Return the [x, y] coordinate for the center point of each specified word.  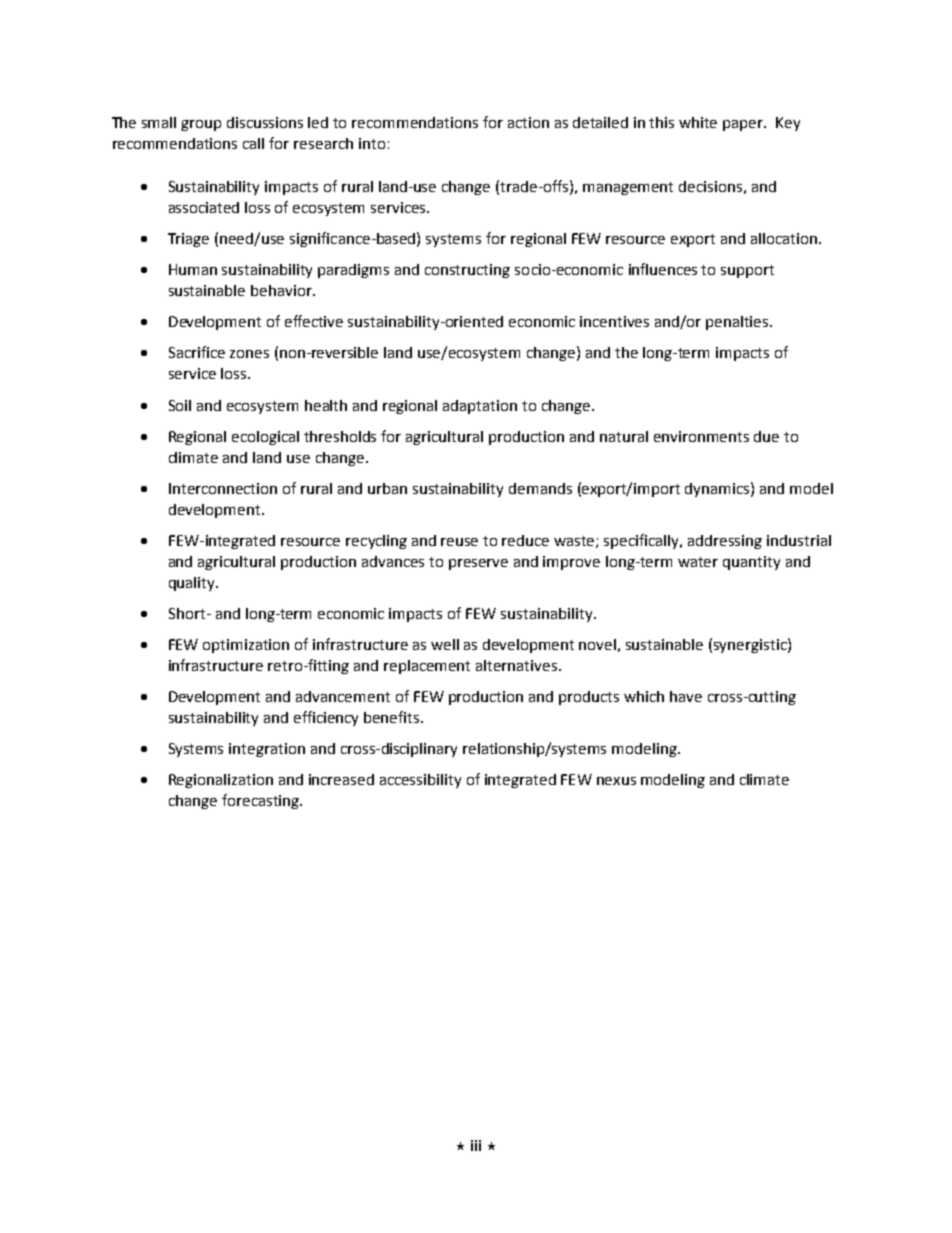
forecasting [261, 801]
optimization [246, 646]
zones [249, 354]
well [445, 644]
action [528, 122]
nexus [616, 781]
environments [701, 436]
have [686, 696]
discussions [265, 122]
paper [744, 125]
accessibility [420, 781]
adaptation [480, 407]
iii [476, 1145]
